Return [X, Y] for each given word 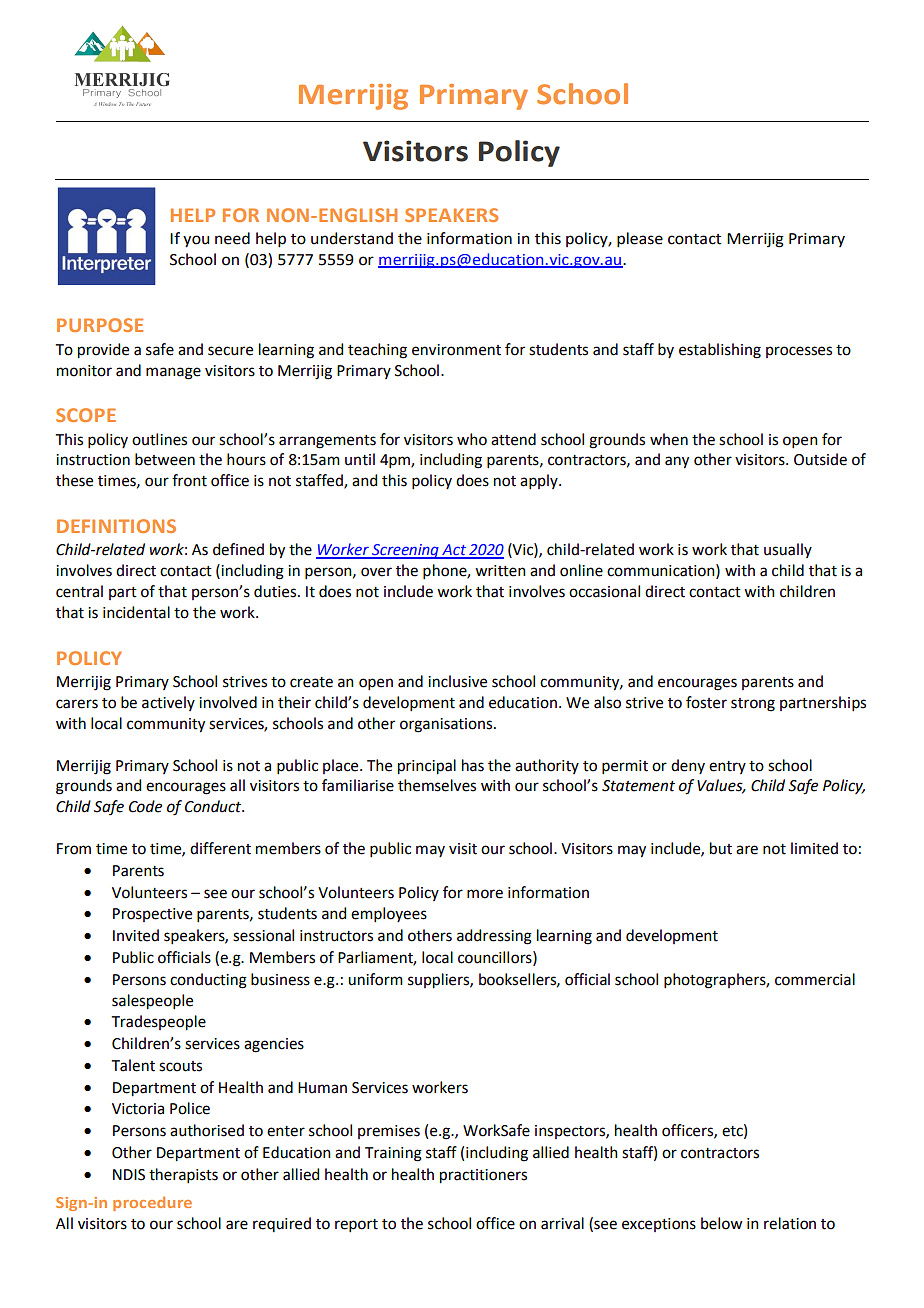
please [640, 240]
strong [753, 705]
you [196, 241]
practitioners [483, 1176]
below [721, 1223]
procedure [152, 1203]
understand [352, 238]
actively [168, 703]
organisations [447, 725]
